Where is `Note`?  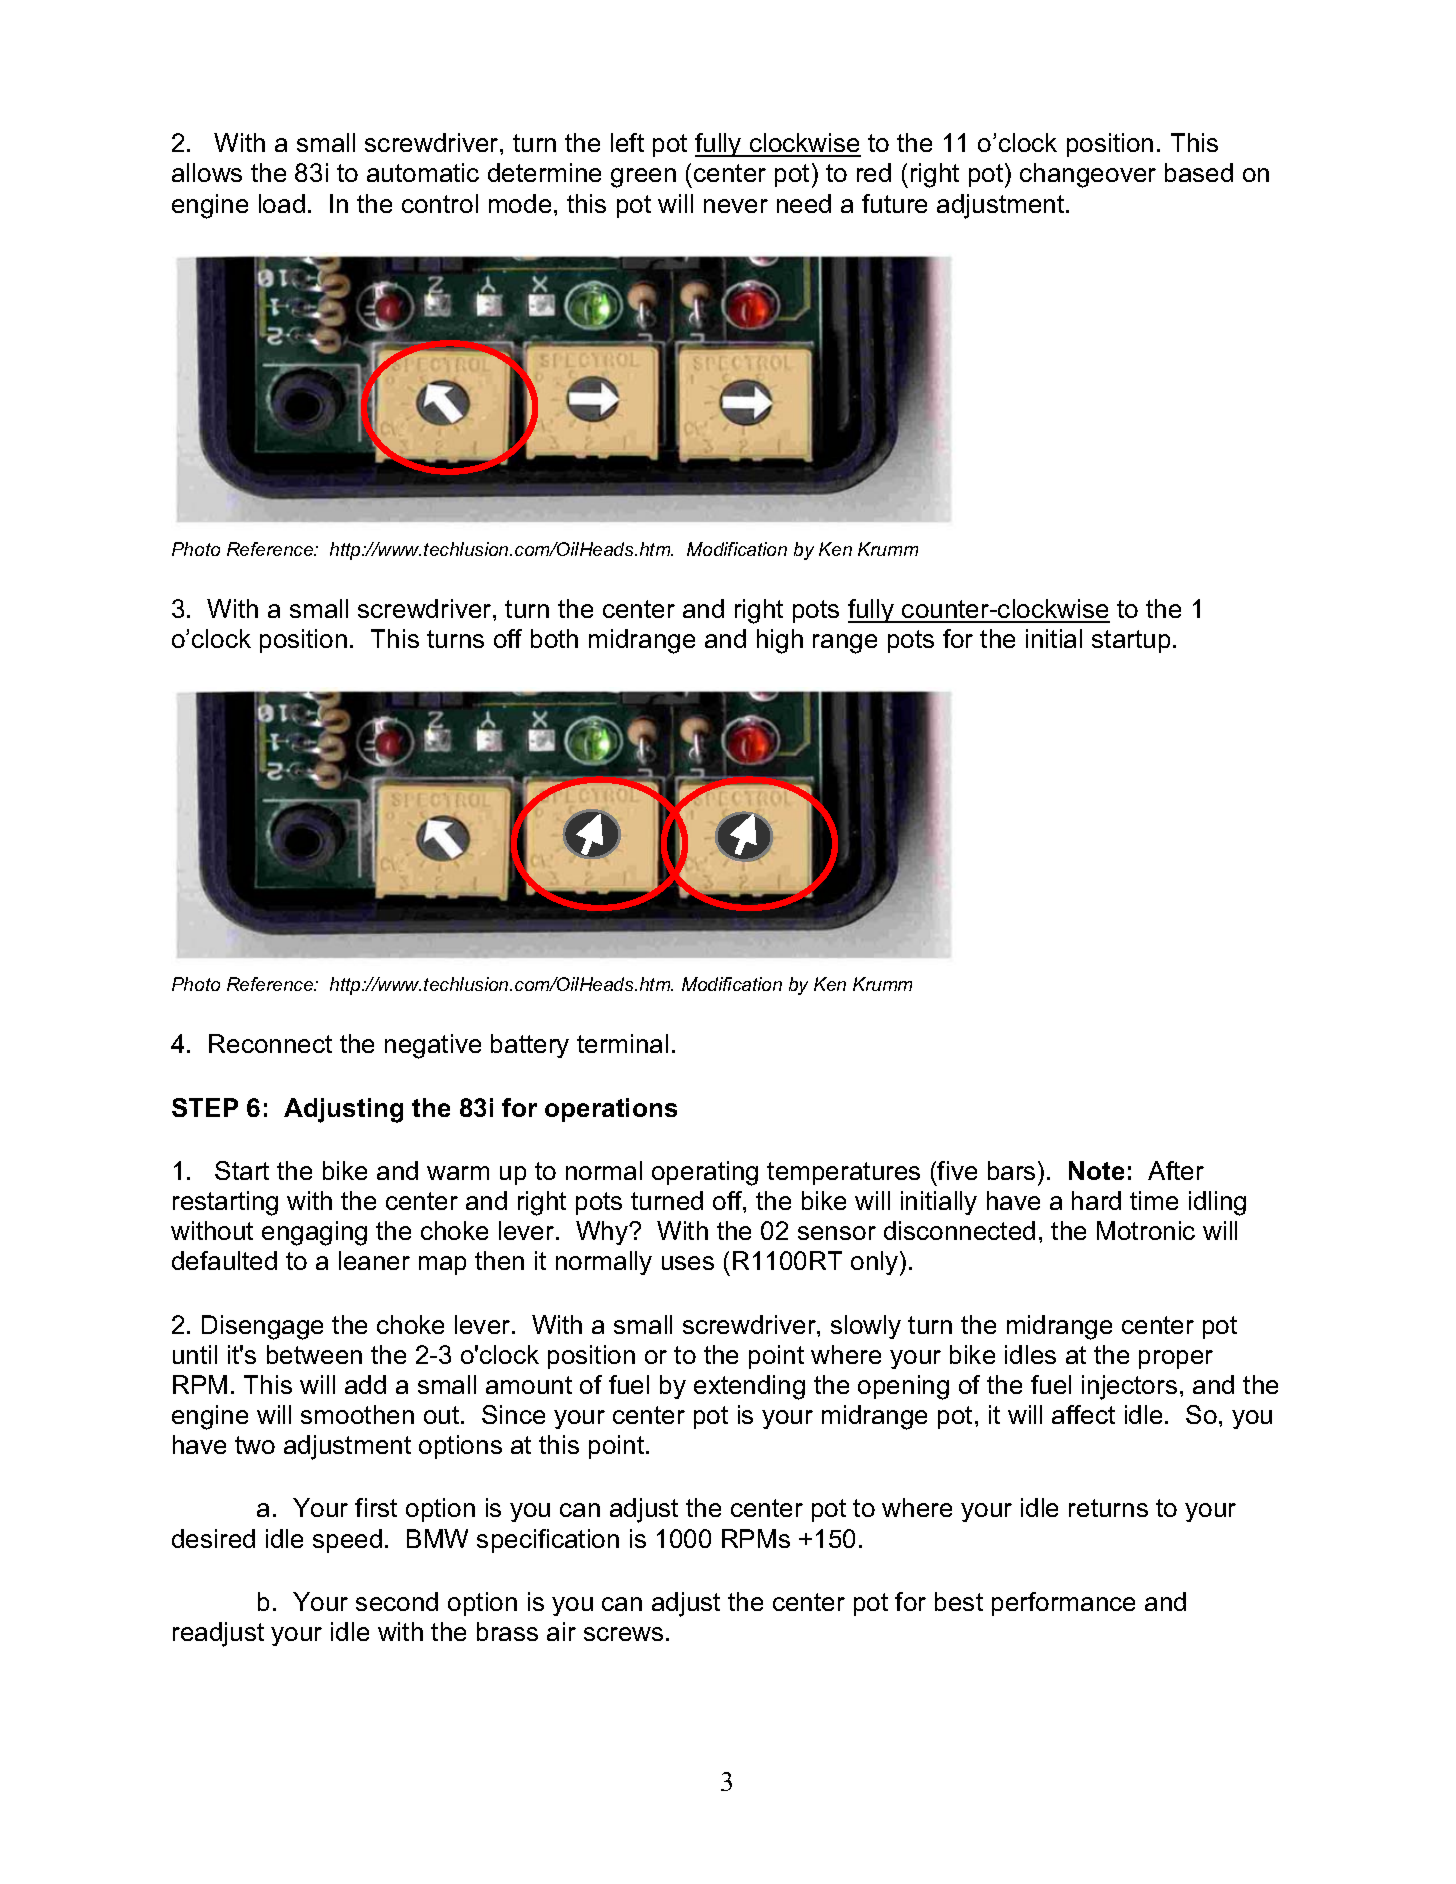 Note is located at coordinates (1096, 1170).
